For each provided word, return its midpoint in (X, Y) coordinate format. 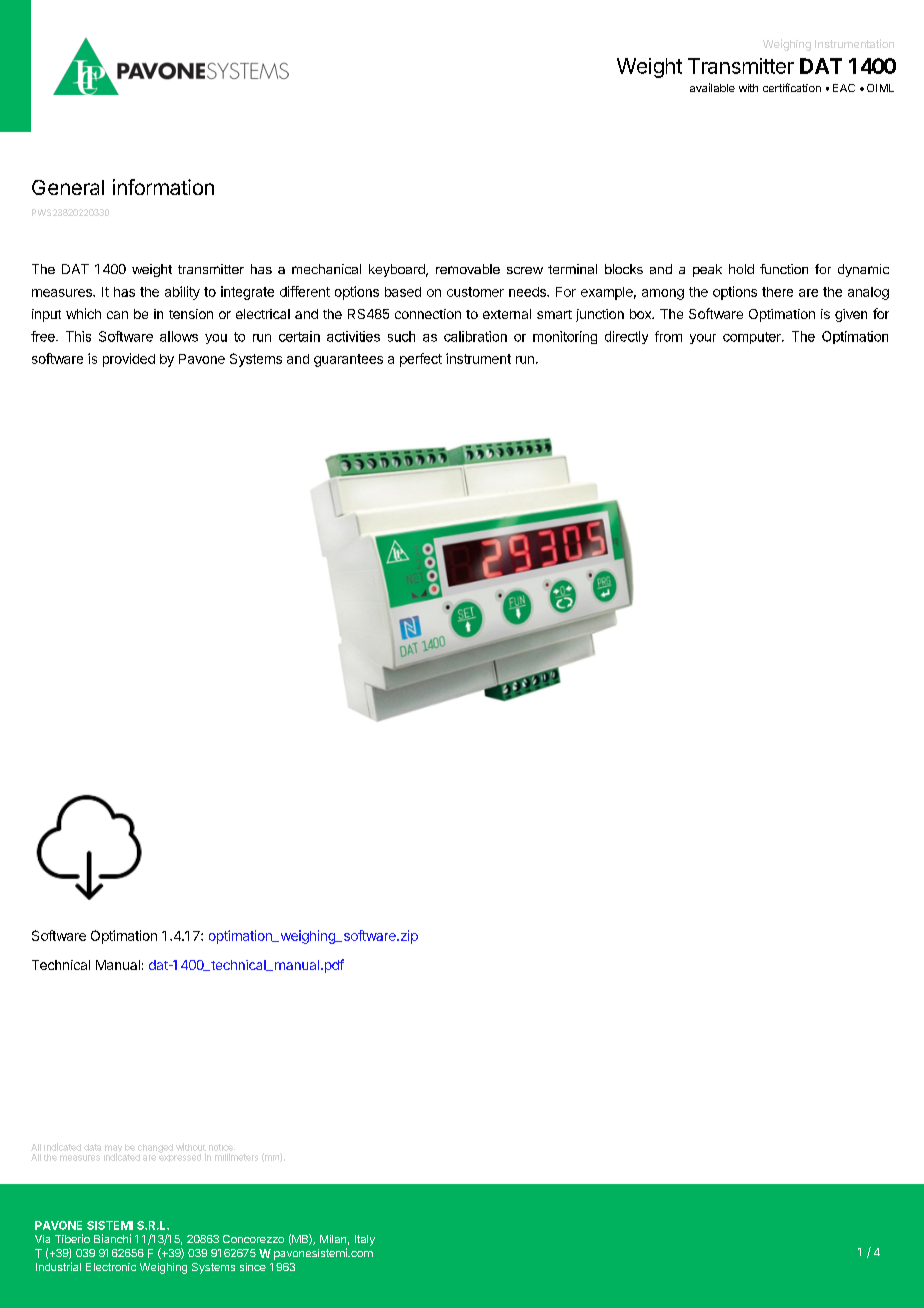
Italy (365, 1240)
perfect (421, 360)
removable (468, 269)
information (163, 187)
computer (753, 338)
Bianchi (112, 1238)
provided (129, 360)
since (253, 1267)
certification (792, 87)
